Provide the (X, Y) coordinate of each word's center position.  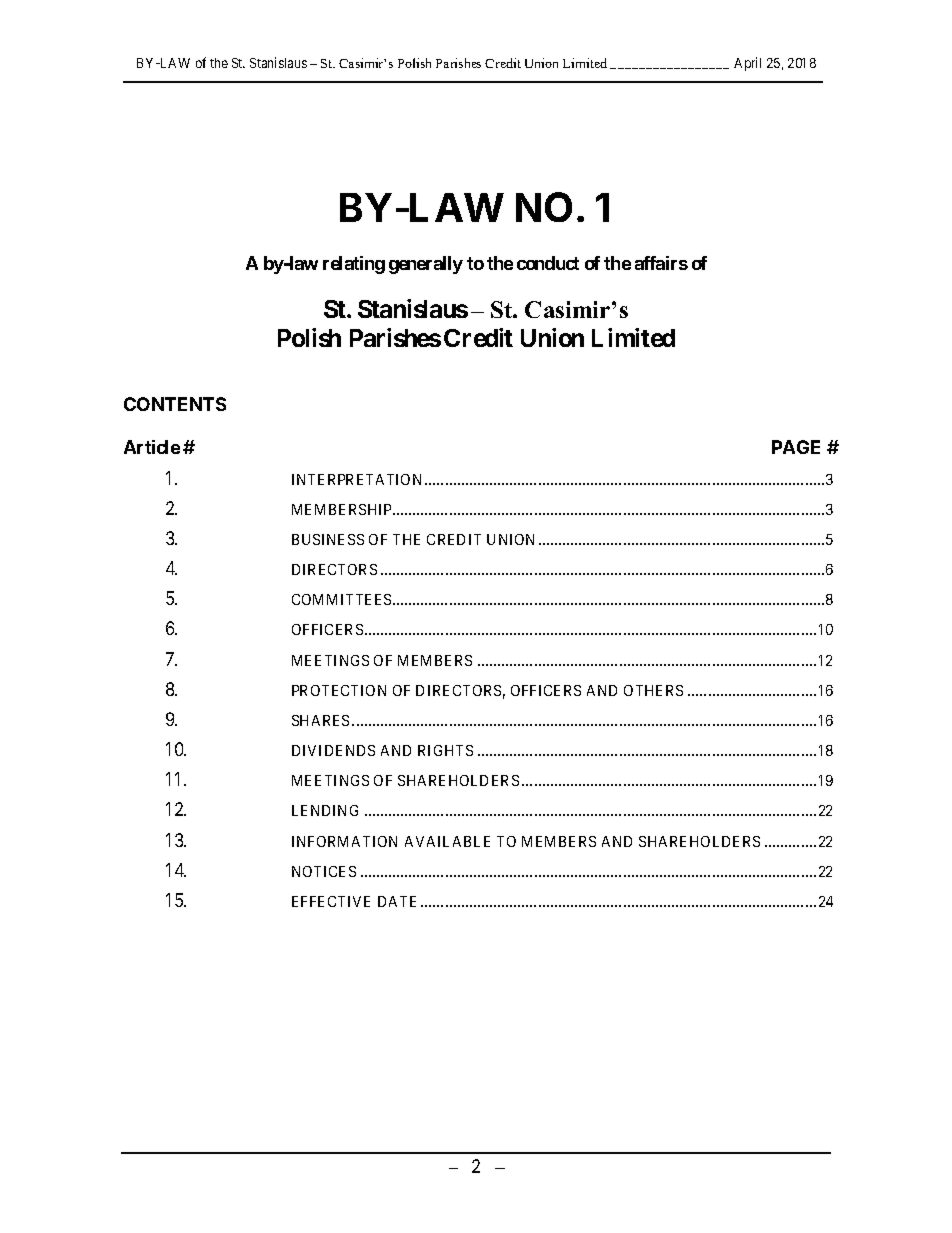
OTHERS (653, 690)
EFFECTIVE (331, 901)
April (747, 64)
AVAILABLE (447, 841)
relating (354, 265)
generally (426, 265)
